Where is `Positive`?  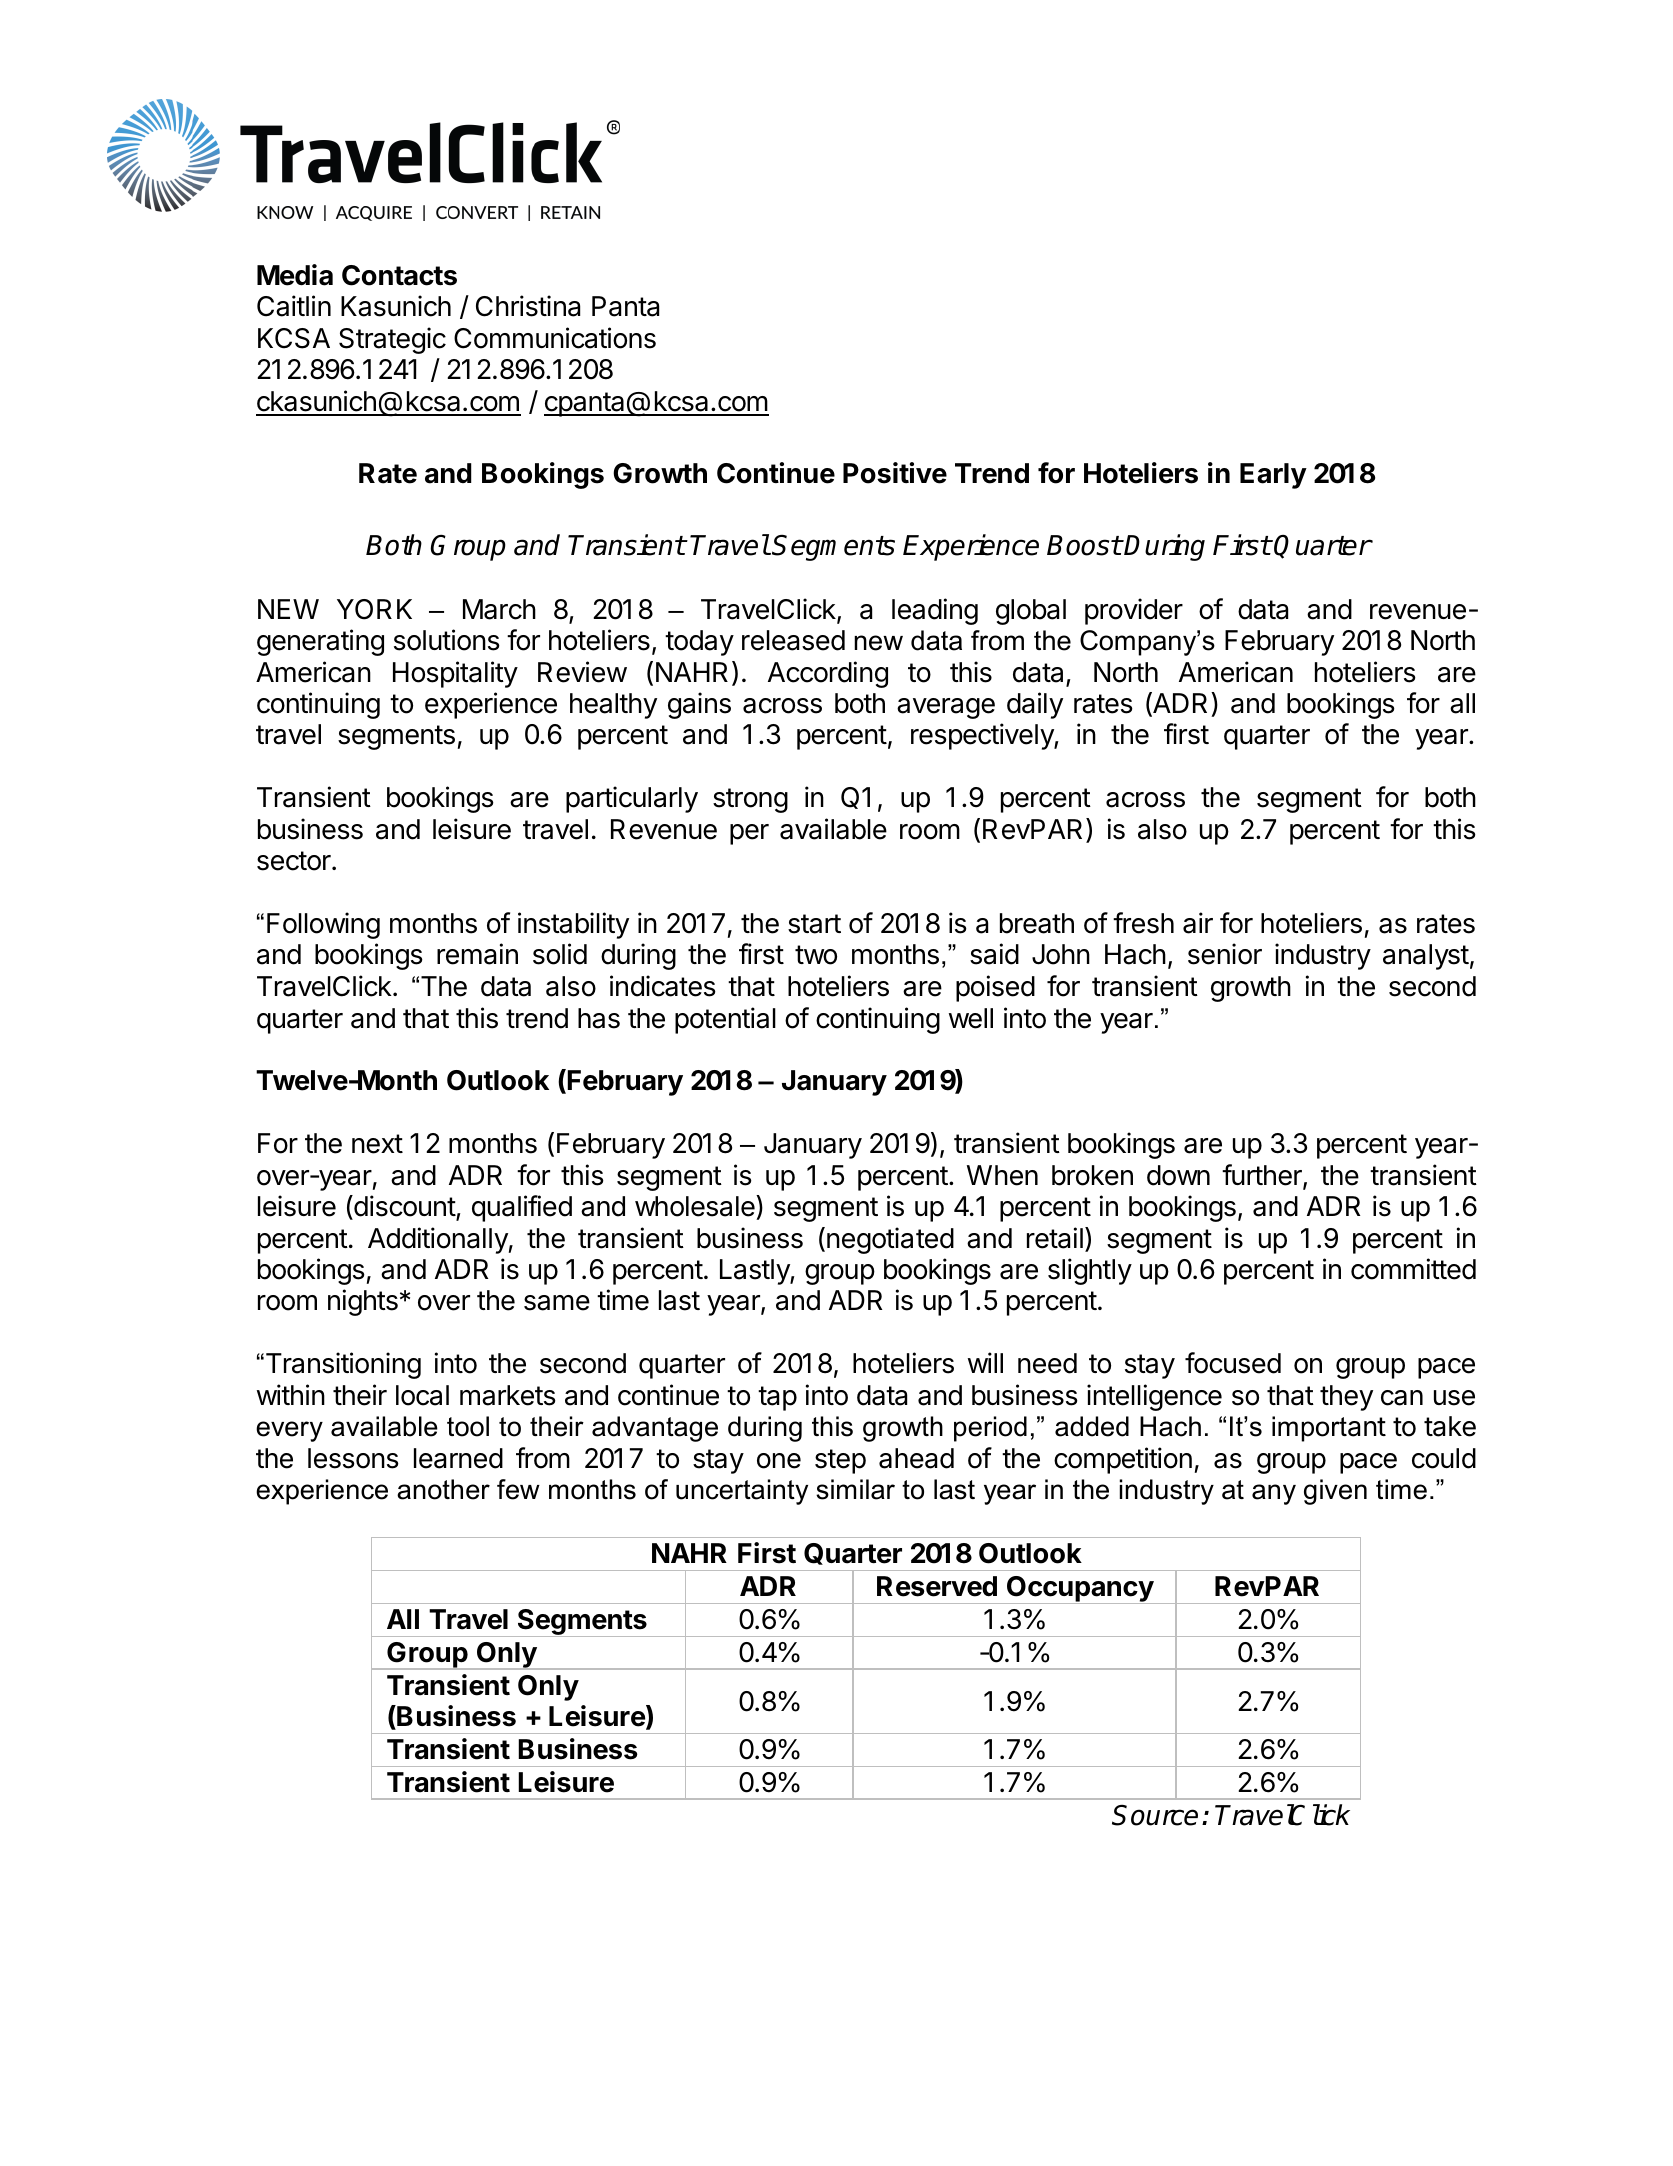
Positive is located at coordinates (895, 473).
